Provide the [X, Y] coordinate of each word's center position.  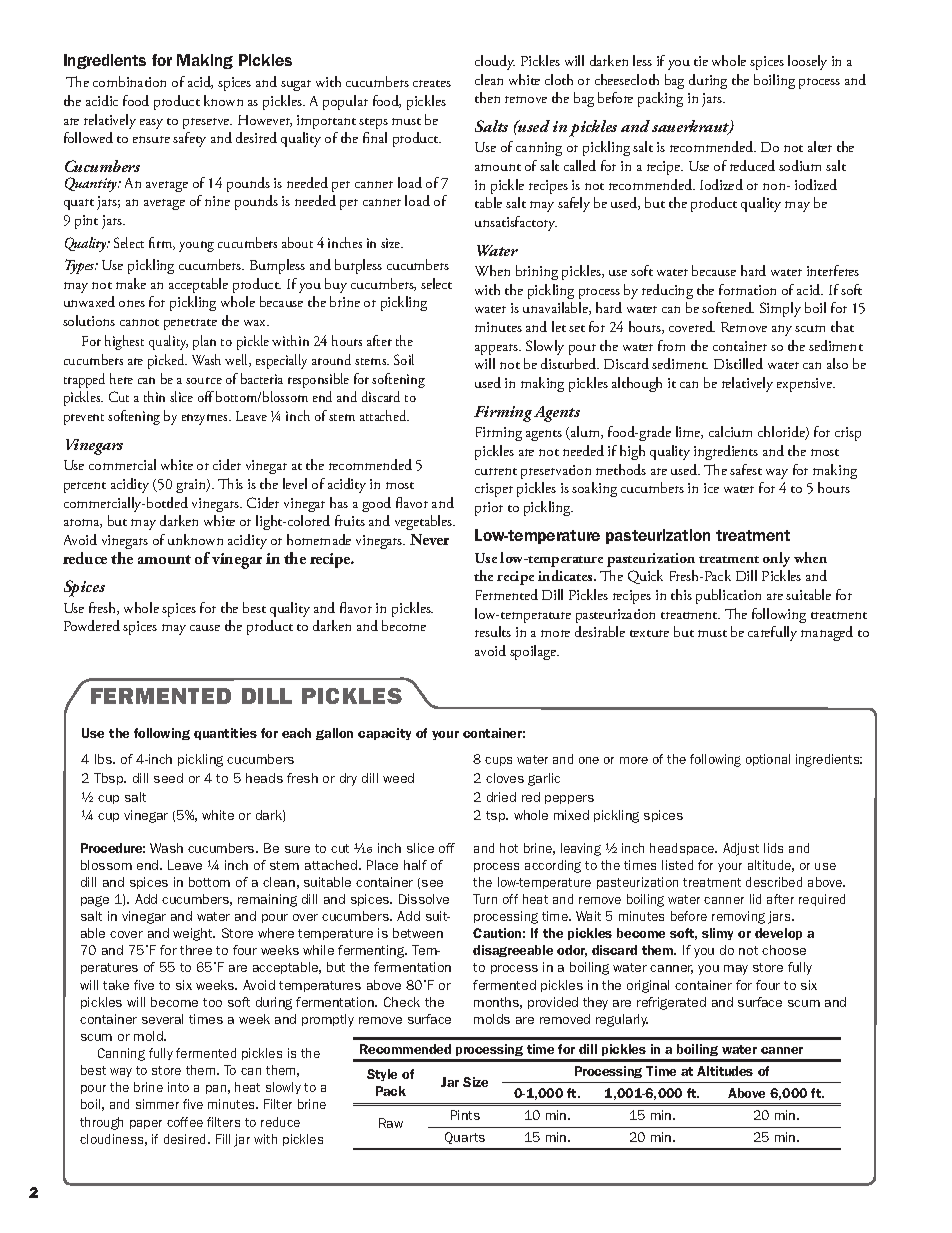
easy [151, 124]
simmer [157, 1104]
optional [768, 760]
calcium [730, 431]
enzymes [206, 419]
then [487, 97]
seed [168, 778]
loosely [807, 62]
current [496, 471]
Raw [391, 1123]
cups [498, 761]
